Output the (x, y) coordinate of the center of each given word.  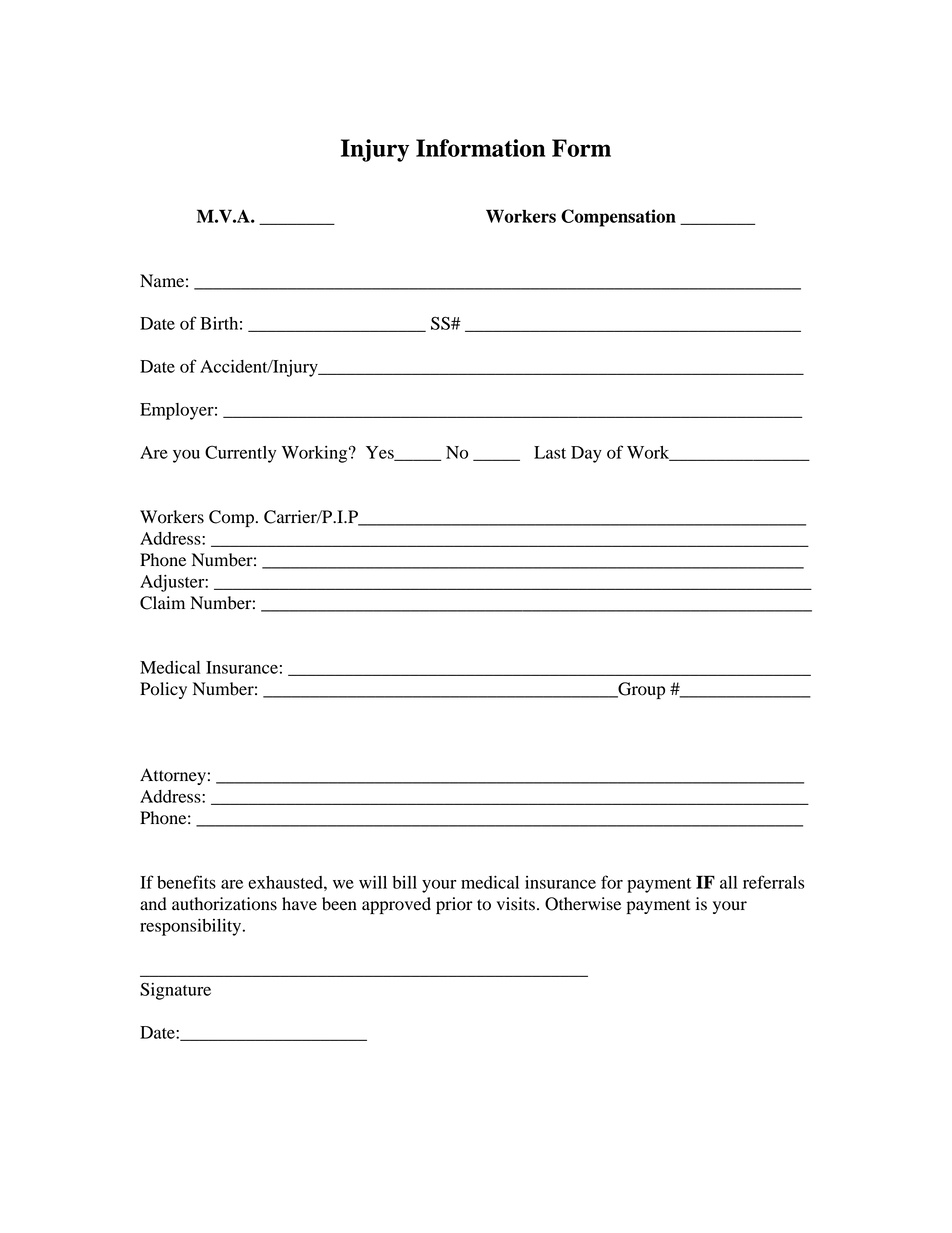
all (728, 882)
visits (516, 904)
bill (404, 882)
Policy (163, 690)
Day (586, 454)
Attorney (173, 776)
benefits (186, 882)
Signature (175, 991)
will (373, 882)
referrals (774, 882)
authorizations (224, 904)
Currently (240, 454)
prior (454, 905)
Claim (162, 603)
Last (550, 452)
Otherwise (583, 904)
